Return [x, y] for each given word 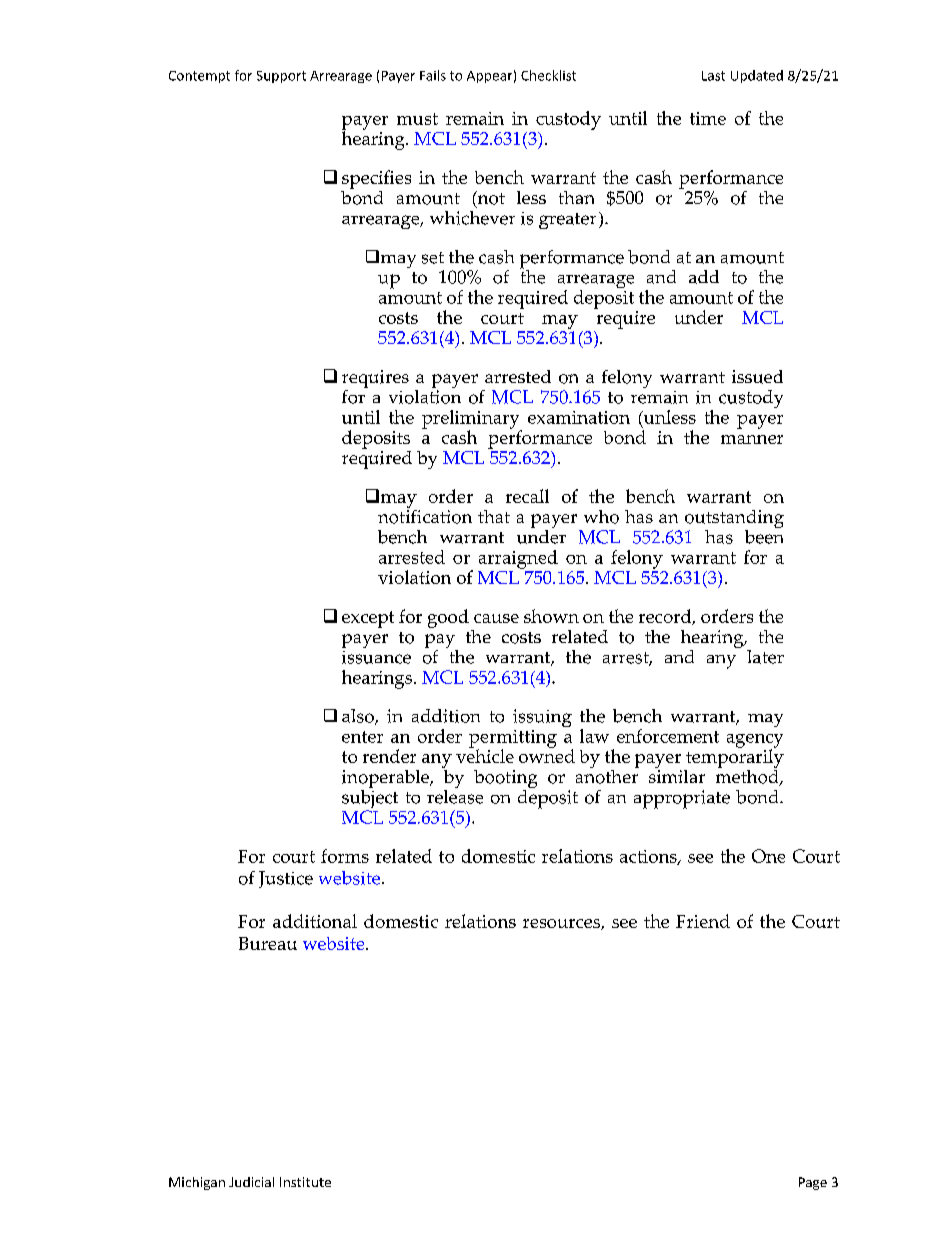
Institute [305, 1182]
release [455, 795]
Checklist [548, 75]
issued [757, 377]
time [708, 118]
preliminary [472, 420]
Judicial [251, 1182]
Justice [286, 879]
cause [496, 618]
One [768, 856]
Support [281, 77]
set [433, 258]
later [765, 657]
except [368, 619]
